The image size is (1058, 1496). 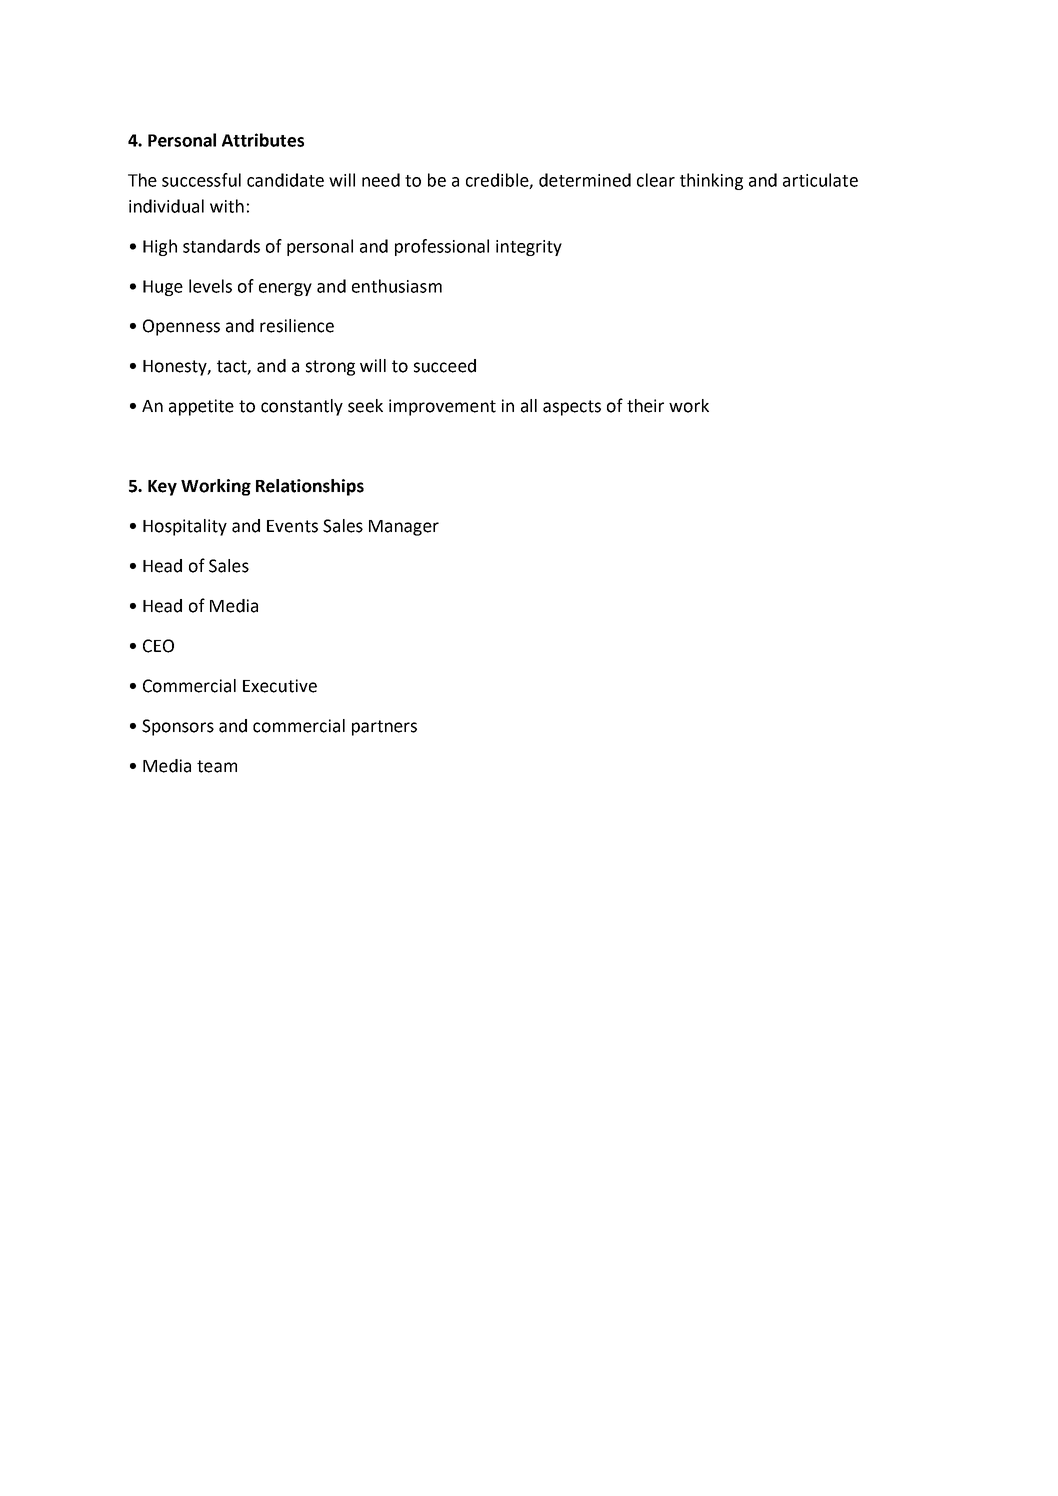 I want to click on determined, so click(x=585, y=180).
